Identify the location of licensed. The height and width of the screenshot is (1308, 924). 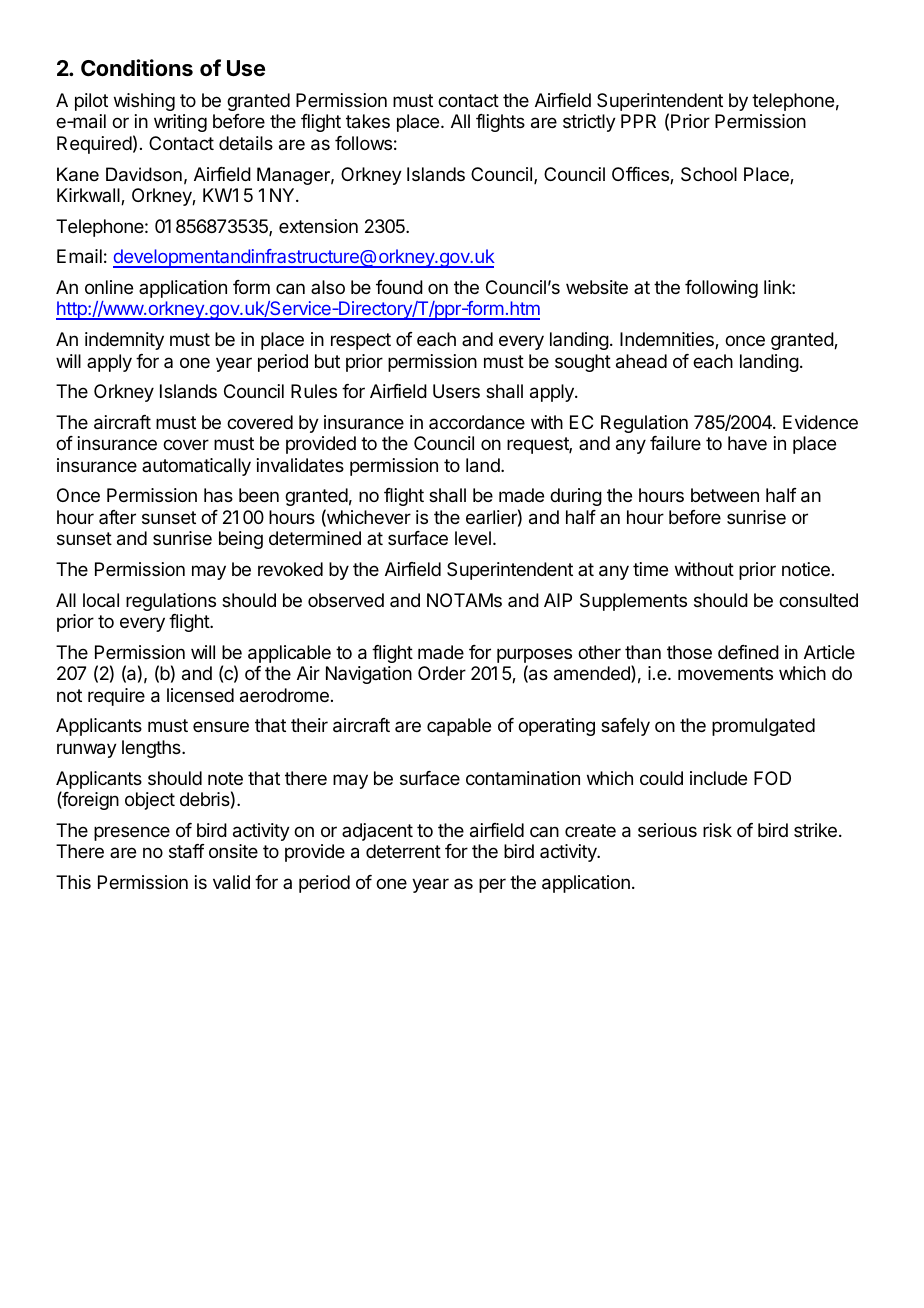
(200, 695).
